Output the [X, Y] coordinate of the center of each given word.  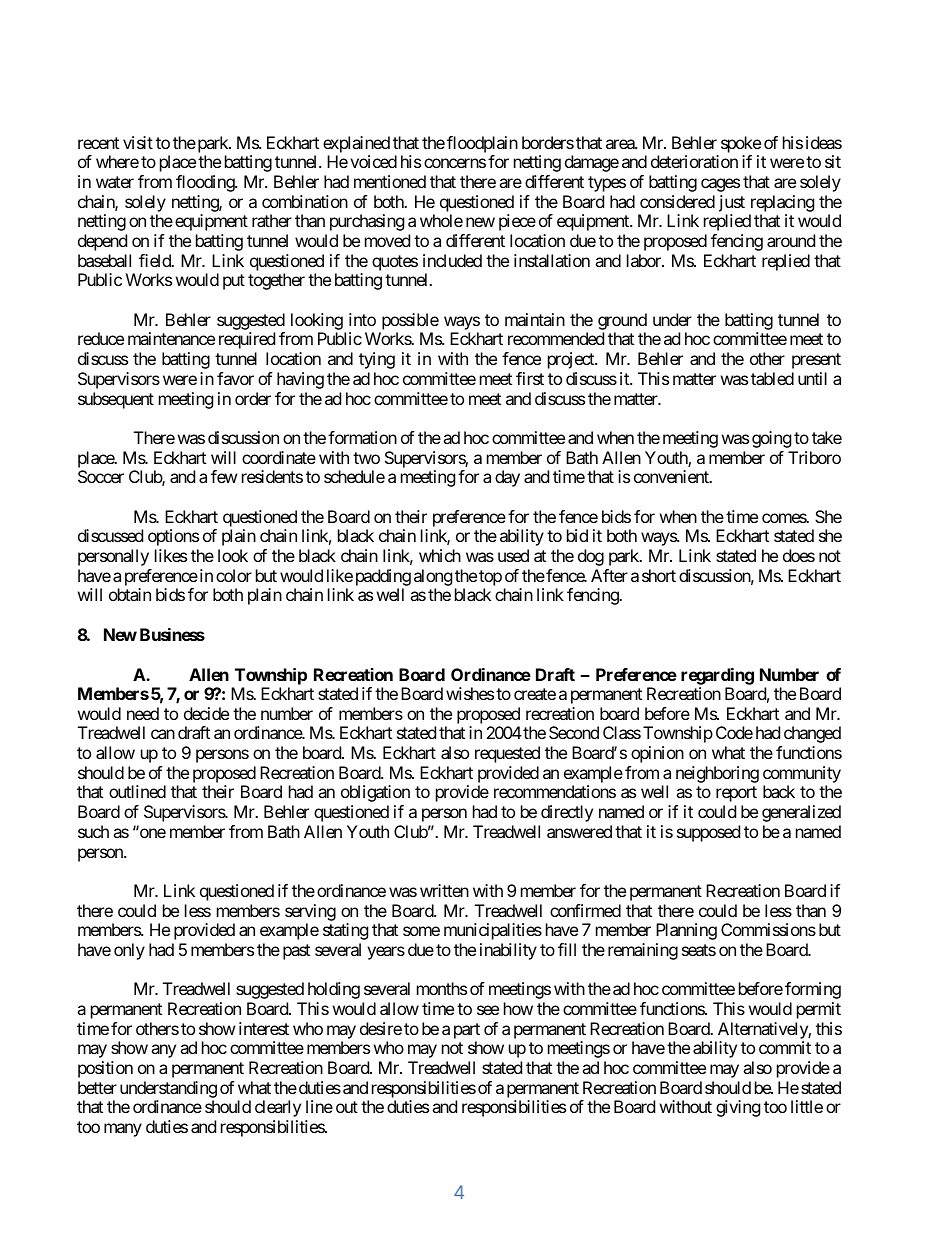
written [444, 890]
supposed [708, 833]
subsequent [116, 400]
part [467, 1031]
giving [738, 1108]
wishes [470, 693]
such [93, 831]
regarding [717, 676]
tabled [772, 378]
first [530, 378]
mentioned [390, 181]
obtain [130, 594]
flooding [206, 183]
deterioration [694, 161]
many [123, 1130]
